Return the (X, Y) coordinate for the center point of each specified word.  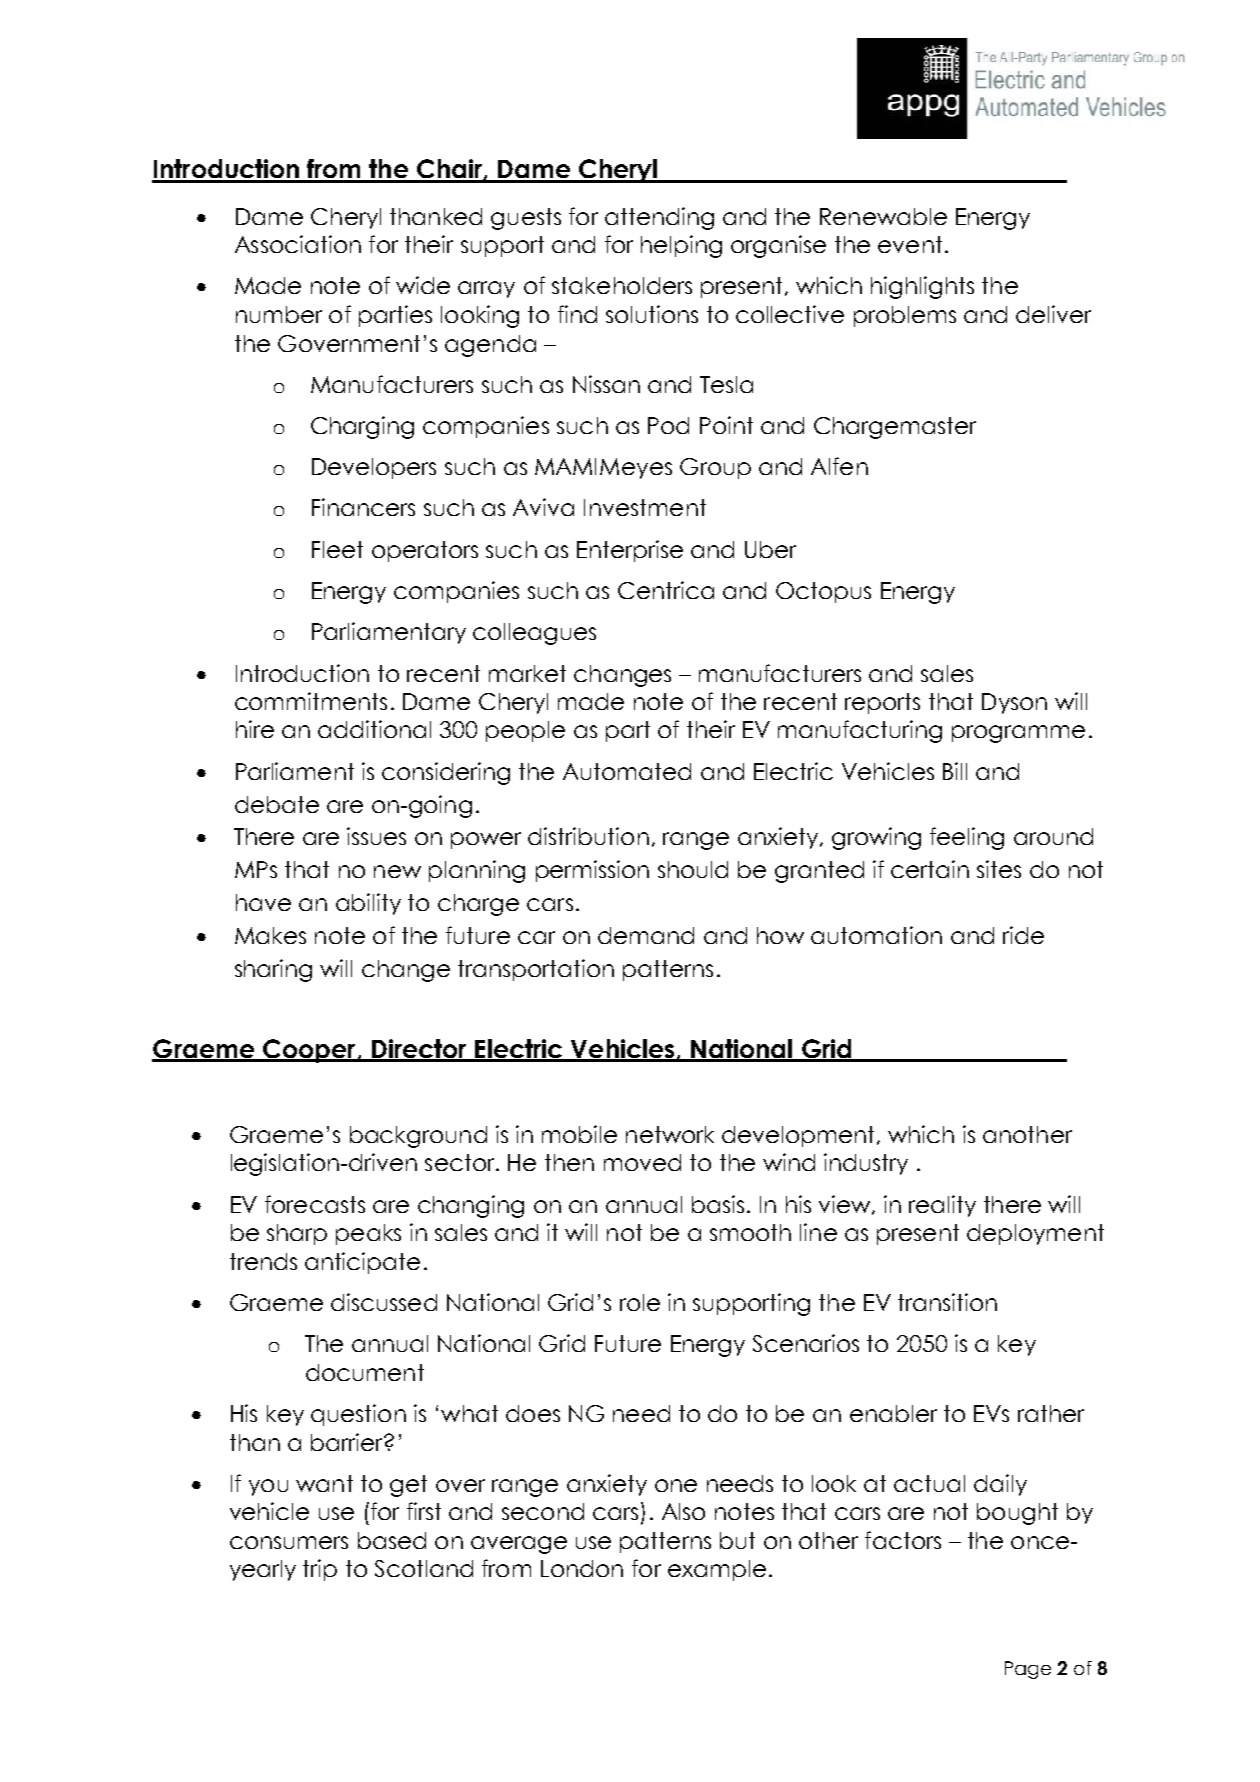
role (640, 1302)
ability (368, 904)
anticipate (362, 1263)
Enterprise (630, 551)
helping (681, 246)
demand (646, 935)
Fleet (337, 549)
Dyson (1014, 703)
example (717, 1570)
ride (1023, 935)
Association (298, 244)
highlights (922, 287)
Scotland (424, 1568)
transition (947, 1302)
